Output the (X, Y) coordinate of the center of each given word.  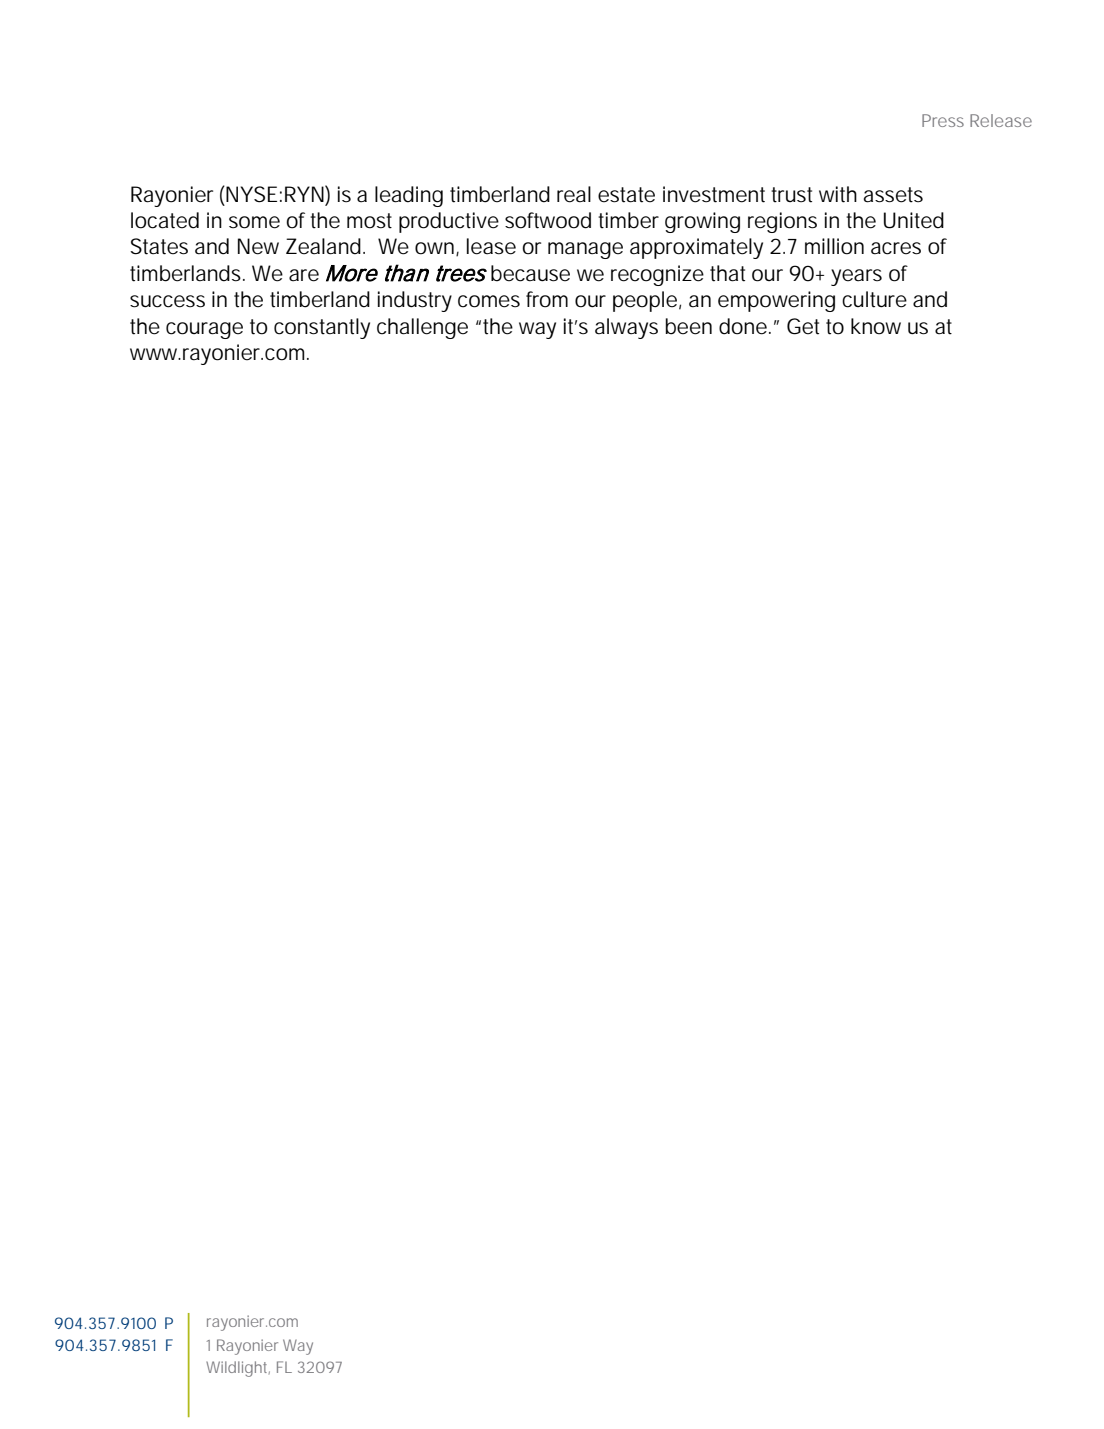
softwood (548, 220)
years (856, 277)
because (530, 273)
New (258, 246)
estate (626, 195)
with (838, 194)
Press (943, 120)
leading (409, 196)
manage (585, 250)
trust (791, 195)
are (304, 275)
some (254, 222)
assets (893, 195)
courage (204, 330)
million (834, 246)
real (574, 194)
